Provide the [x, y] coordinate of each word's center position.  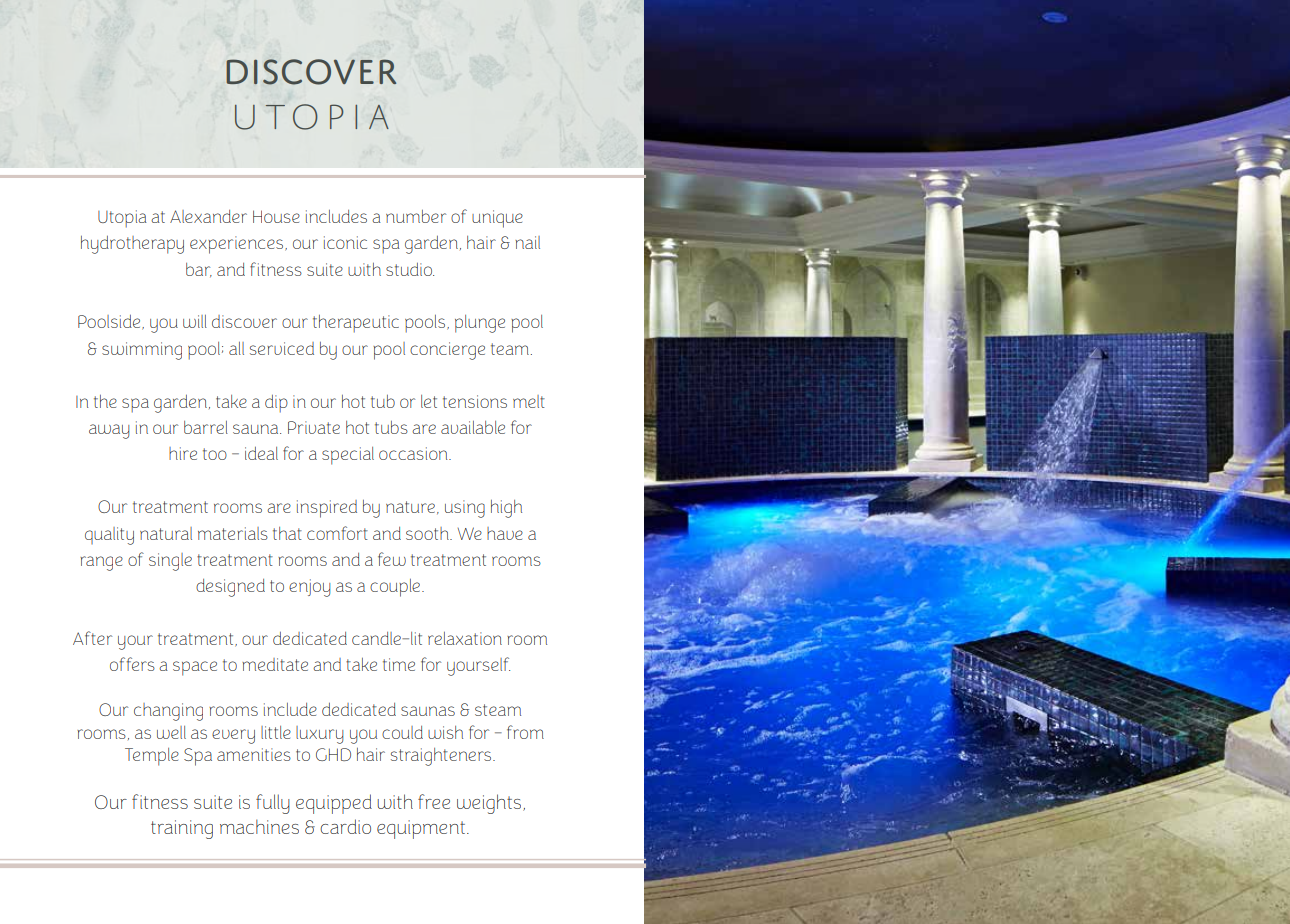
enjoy [310, 588]
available [473, 427]
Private [314, 427]
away [109, 431]
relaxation [465, 638]
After [92, 638]
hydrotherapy [132, 245]
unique [497, 219]
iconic [345, 242]
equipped [334, 804]
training [182, 829]
